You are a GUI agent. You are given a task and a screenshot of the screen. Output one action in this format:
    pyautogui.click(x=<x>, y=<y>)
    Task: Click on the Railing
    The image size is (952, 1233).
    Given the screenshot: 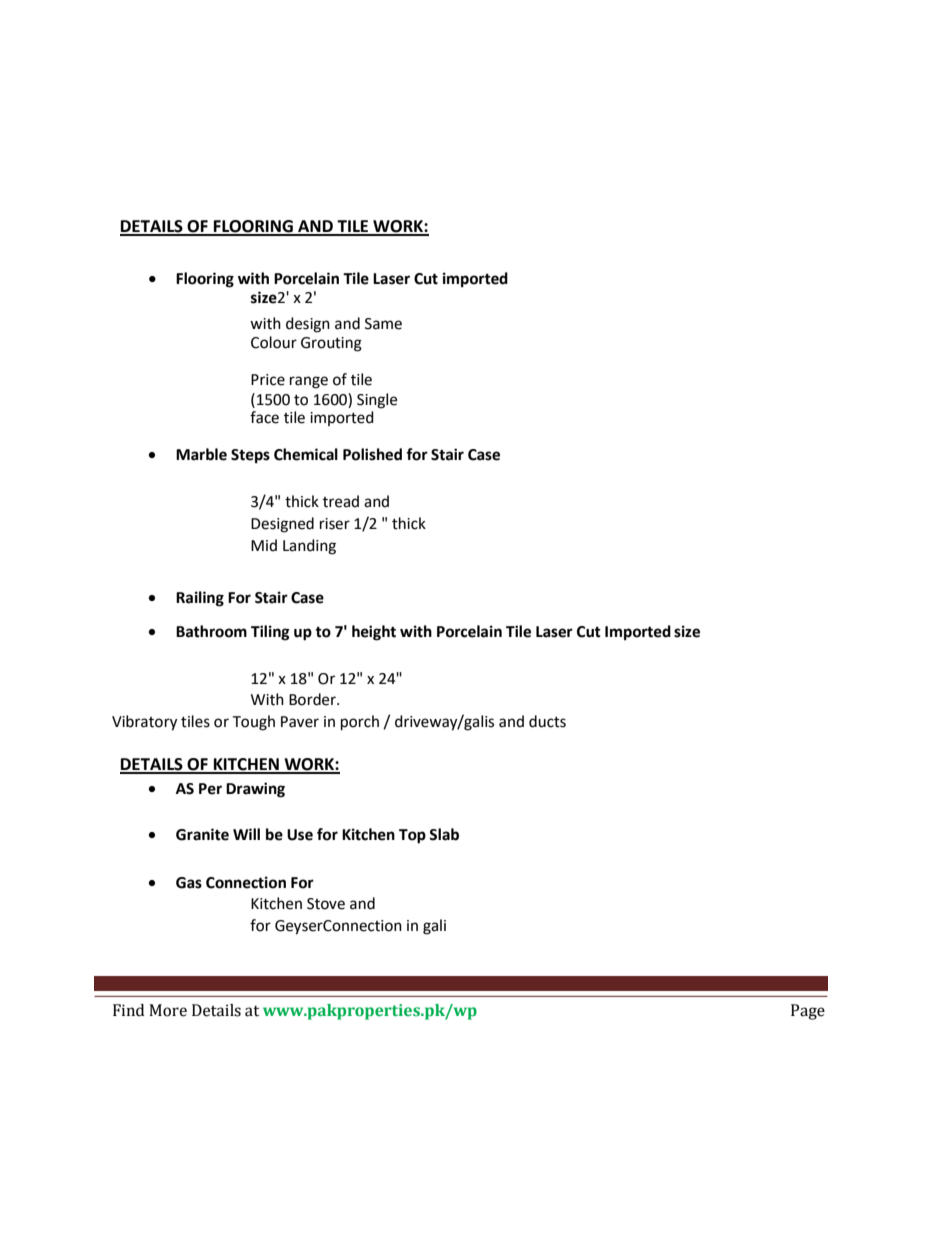 What is the action you would take?
    pyautogui.click(x=200, y=599)
